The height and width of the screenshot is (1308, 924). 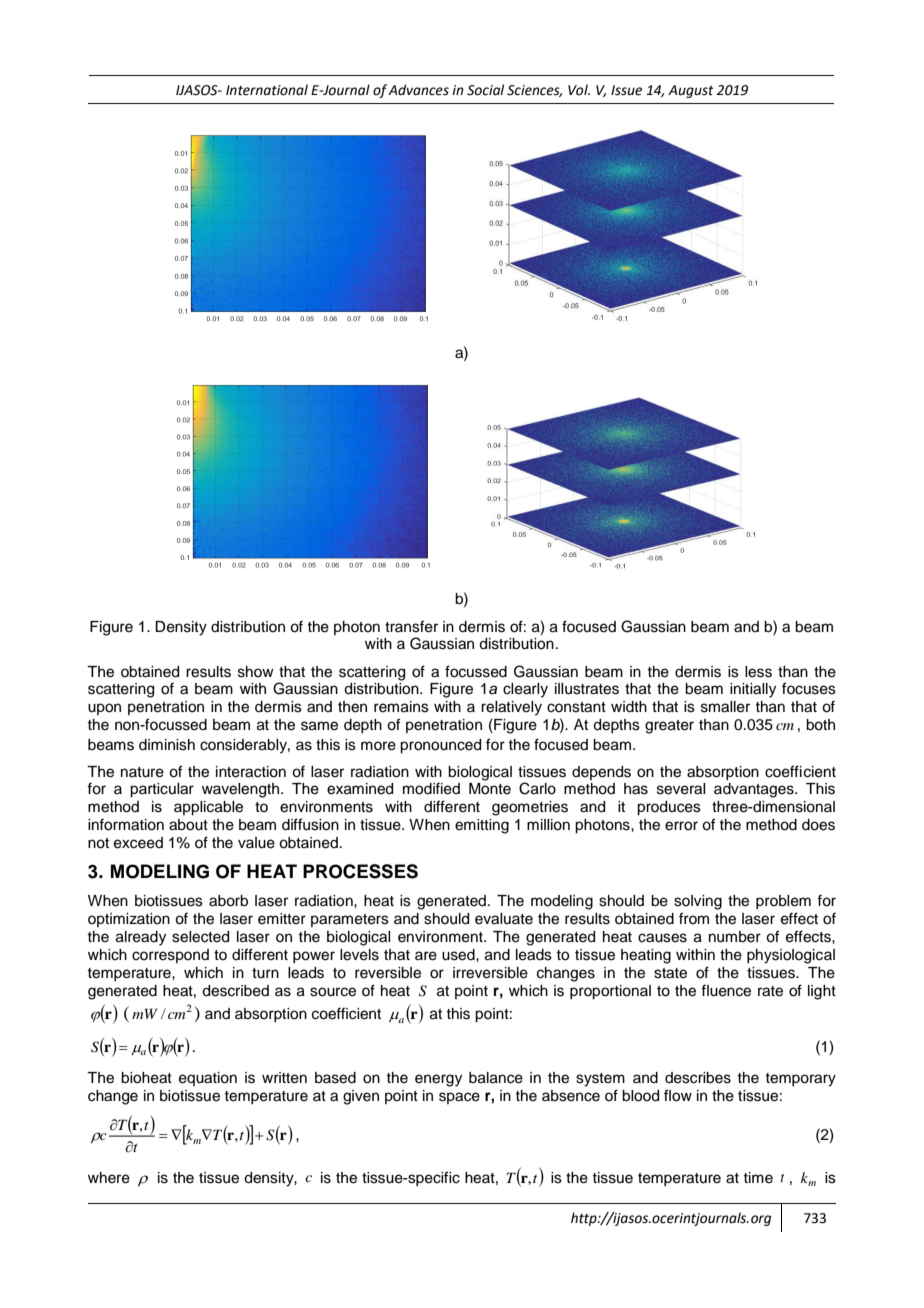 I want to click on time, so click(x=758, y=1178).
